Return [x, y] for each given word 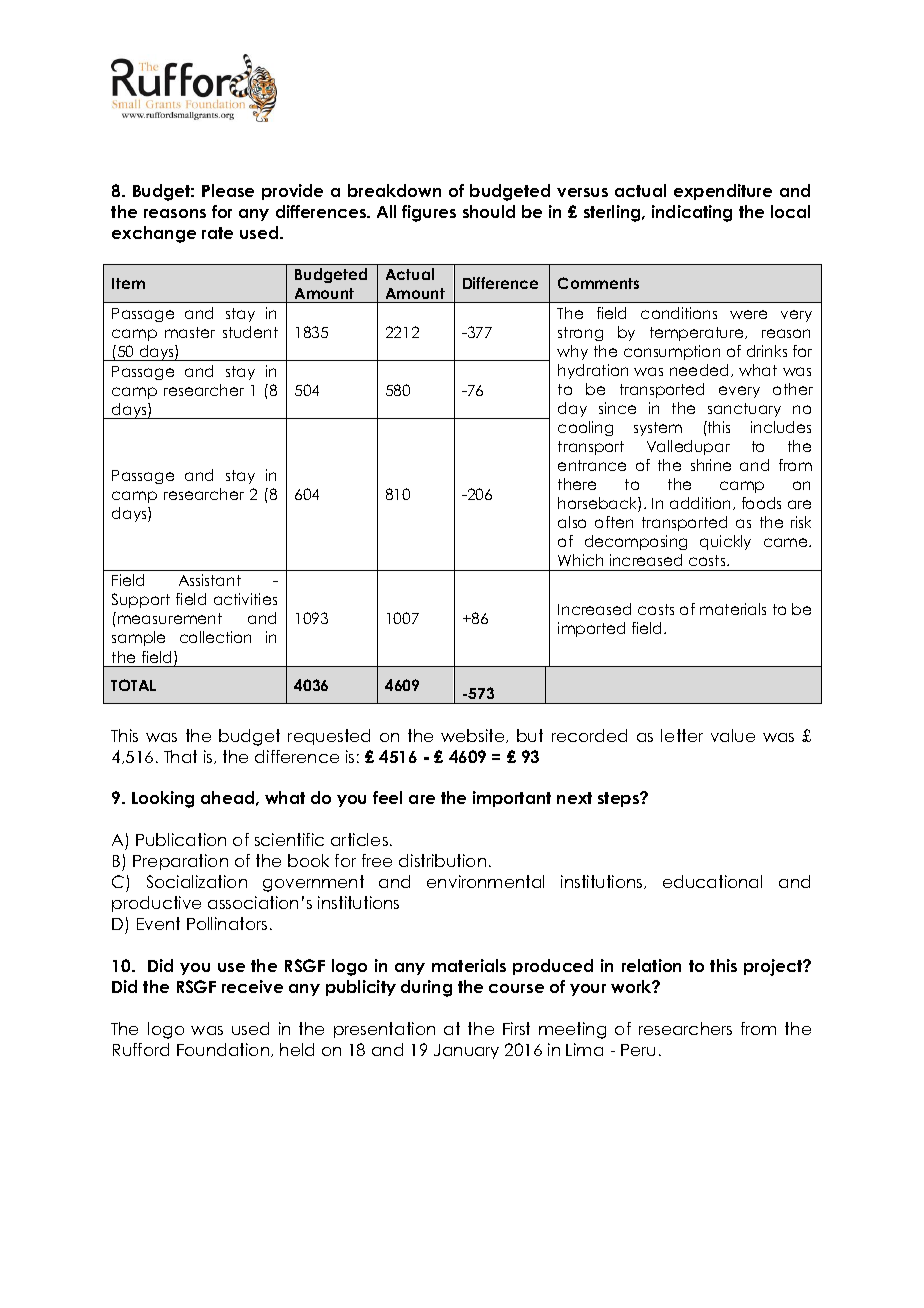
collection [215, 637]
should [489, 211]
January [466, 1051]
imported [591, 629]
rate [217, 233]
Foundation [224, 1050]
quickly [725, 542]
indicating [692, 213]
